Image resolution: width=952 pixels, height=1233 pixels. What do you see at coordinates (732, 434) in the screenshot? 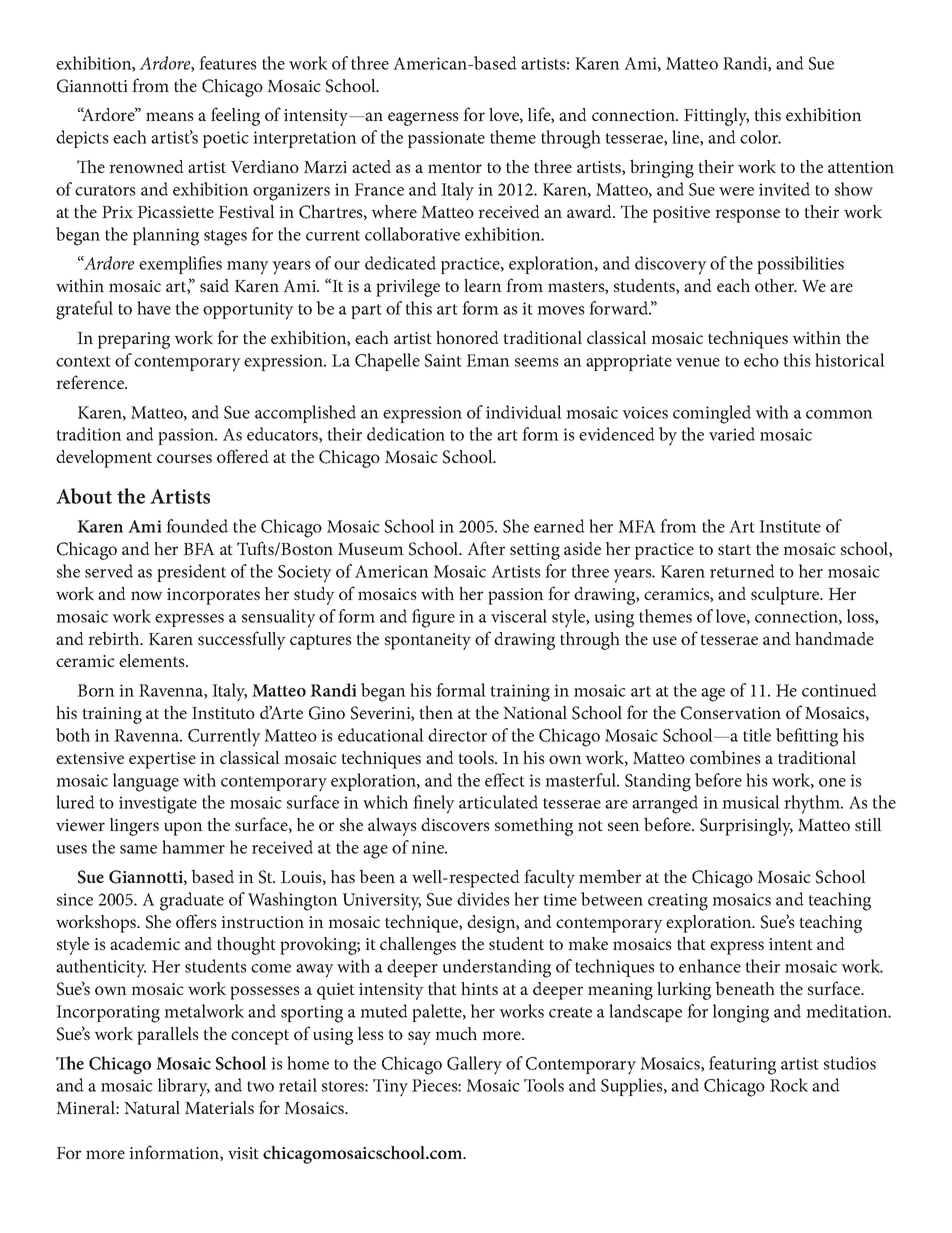
I see `varied` at bounding box center [732, 434].
